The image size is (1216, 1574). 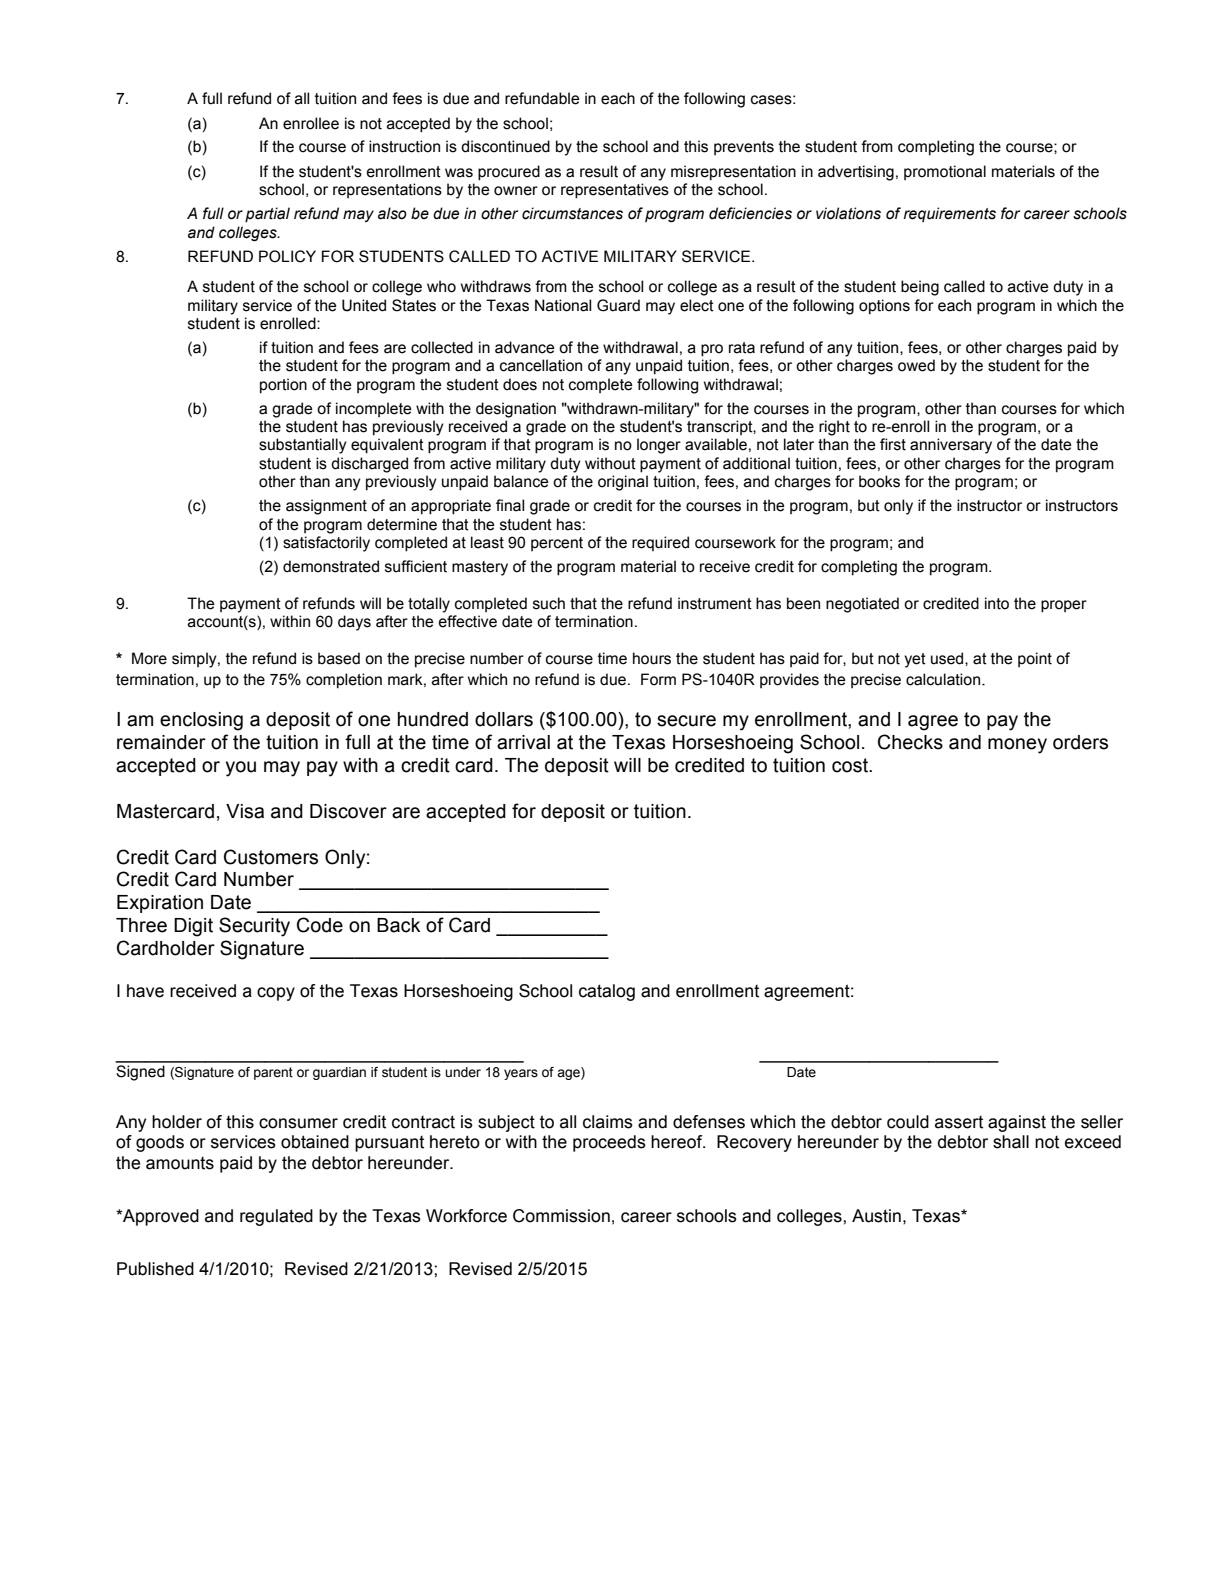 What do you see at coordinates (876, 1216) in the screenshot?
I see `Austin` at bounding box center [876, 1216].
